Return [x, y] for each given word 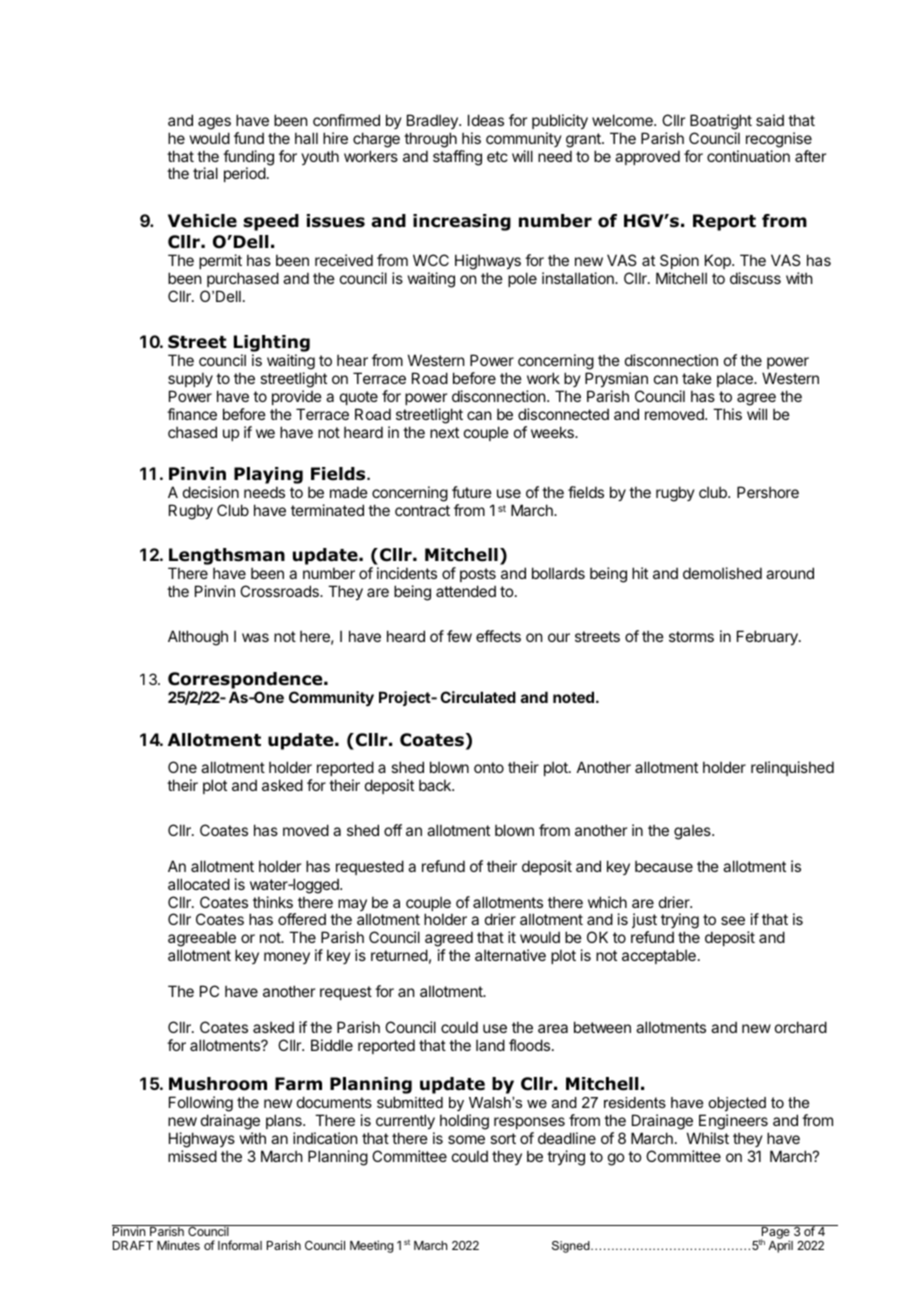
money [287, 958]
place [736, 379]
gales [693, 832]
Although [198, 638]
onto [489, 767]
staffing [457, 158]
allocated [199, 884]
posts [478, 575]
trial [205, 173]
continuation [748, 156]
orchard [801, 1027]
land [490, 1045]
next [444, 432]
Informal [240, 1245]
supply [190, 379]
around [790, 573]
